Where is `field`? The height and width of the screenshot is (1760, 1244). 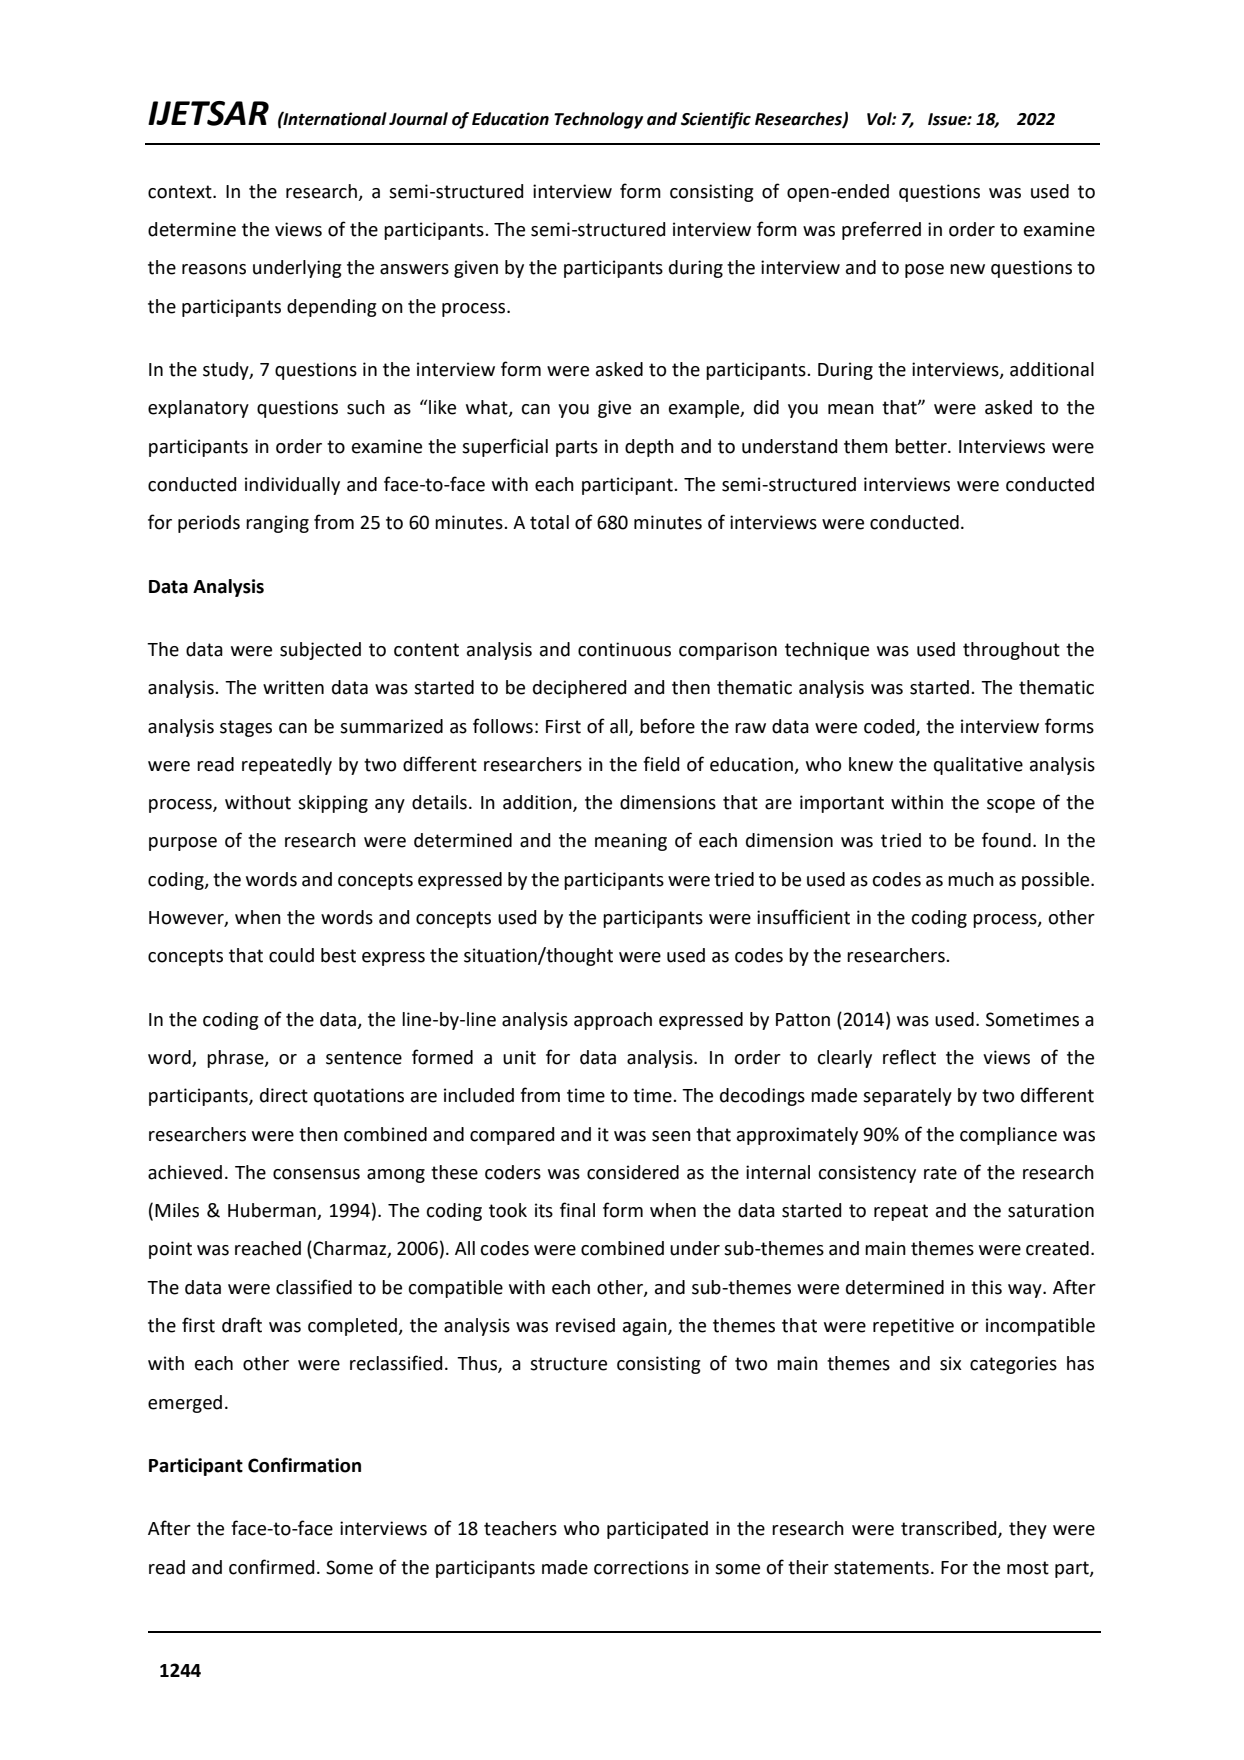 field is located at coordinates (661, 764).
